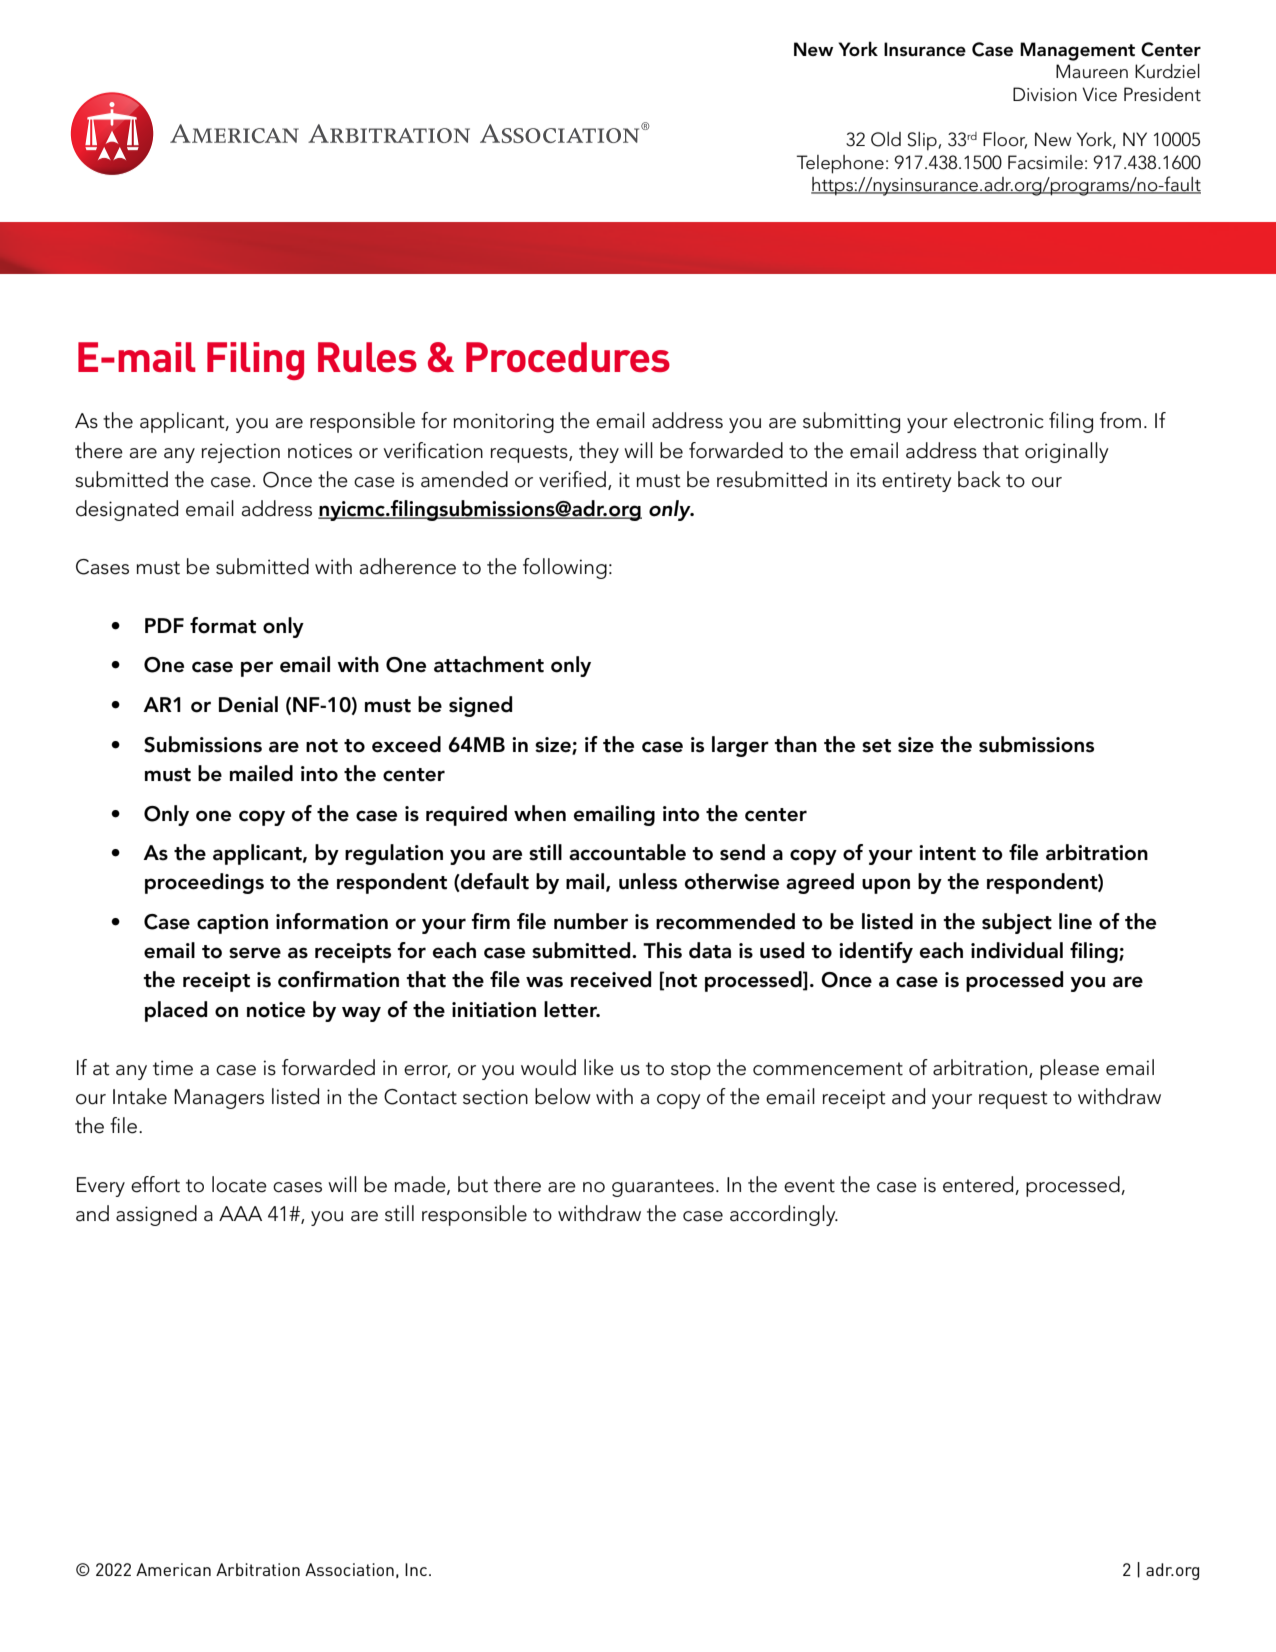 Image resolution: width=1276 pixels, height=1652 pixels. Describe the element at coordinates (417, 1569) in the screenshot. I see `Inc` at that location.
